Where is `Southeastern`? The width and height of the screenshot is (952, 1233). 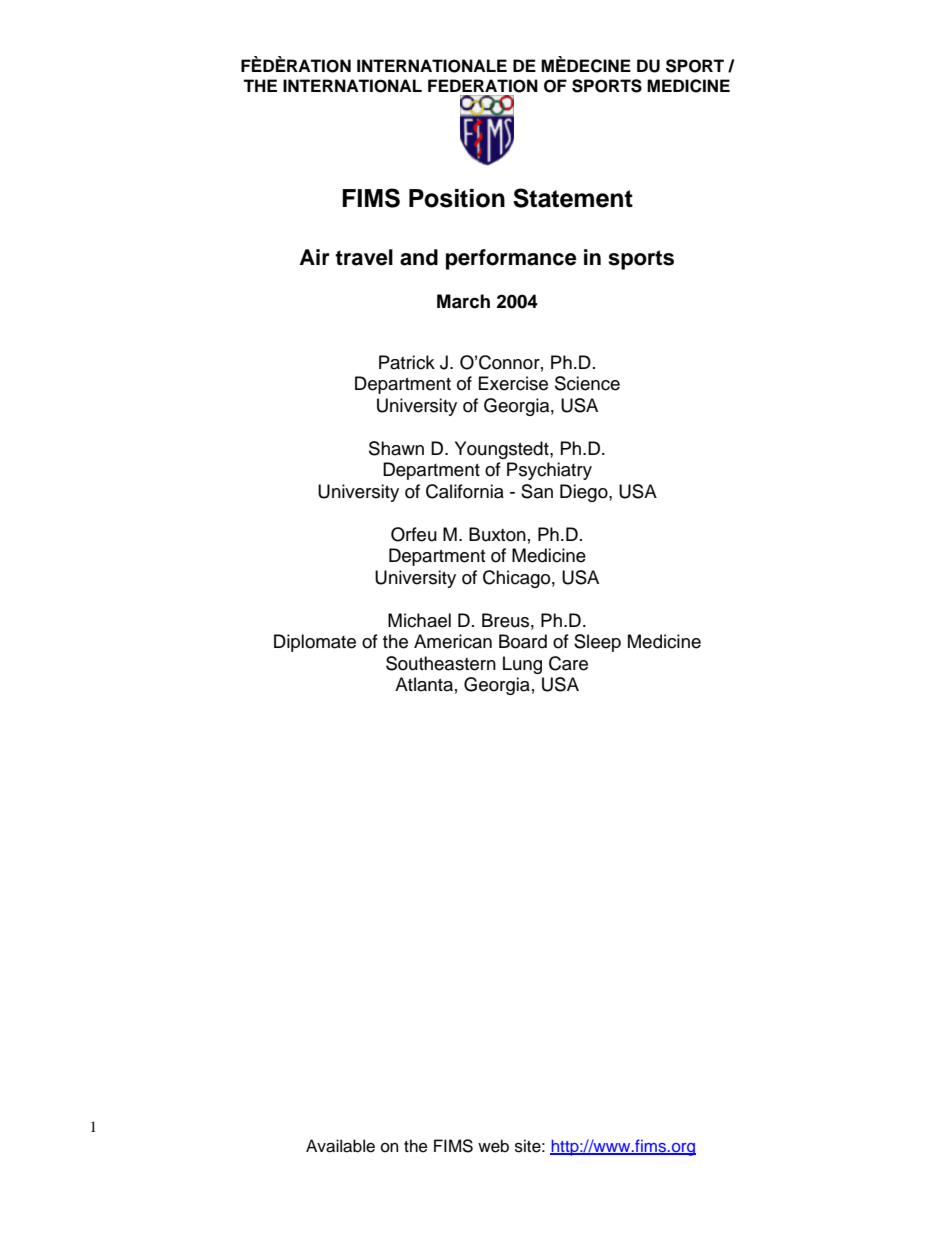 Southeastern is located at coordinates (441, 663).
